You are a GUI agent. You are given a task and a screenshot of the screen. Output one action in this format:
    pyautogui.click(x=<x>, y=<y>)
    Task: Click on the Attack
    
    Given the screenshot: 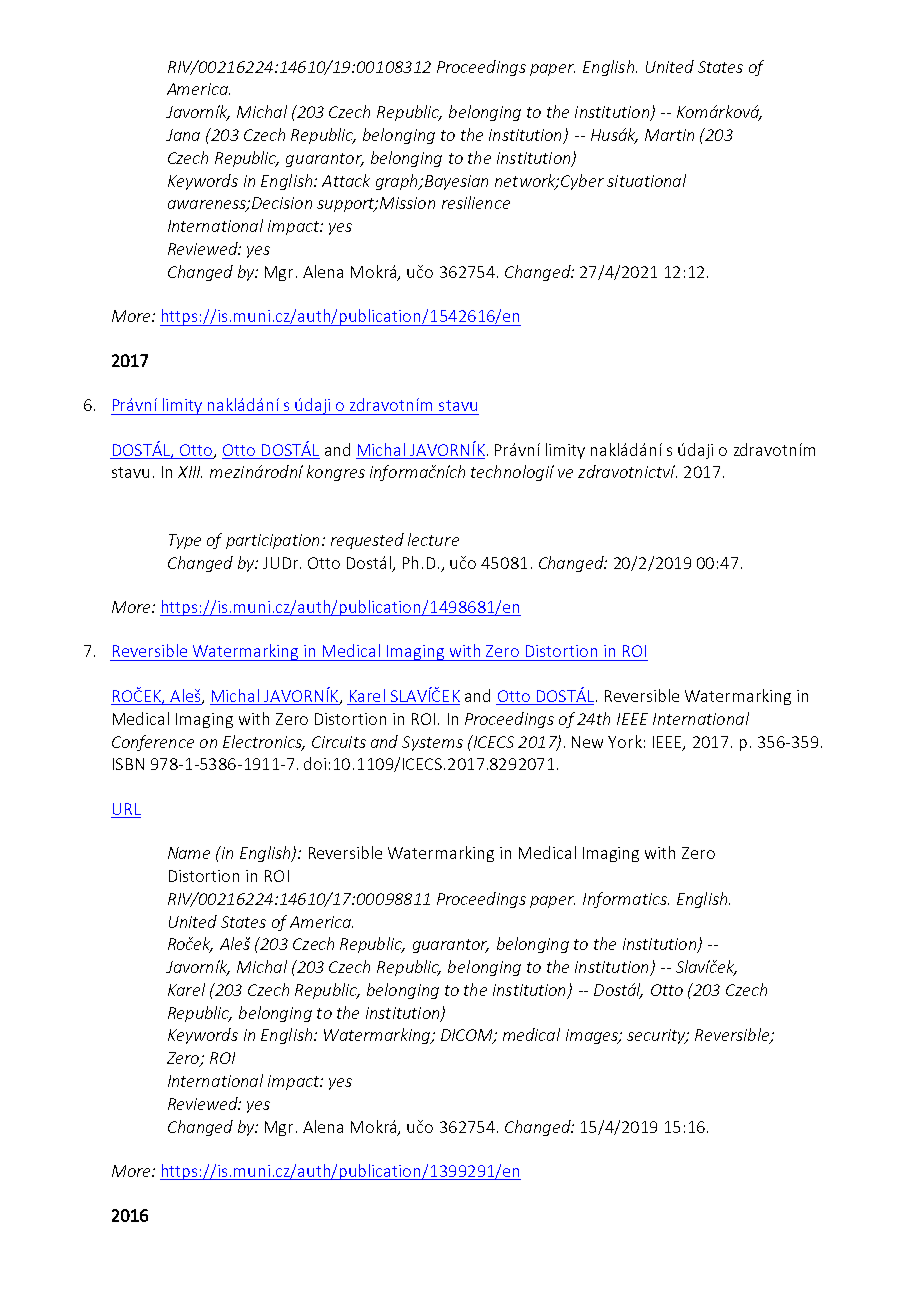 What is the action you would take?
    pyautogui.click(x=346, y=180)
